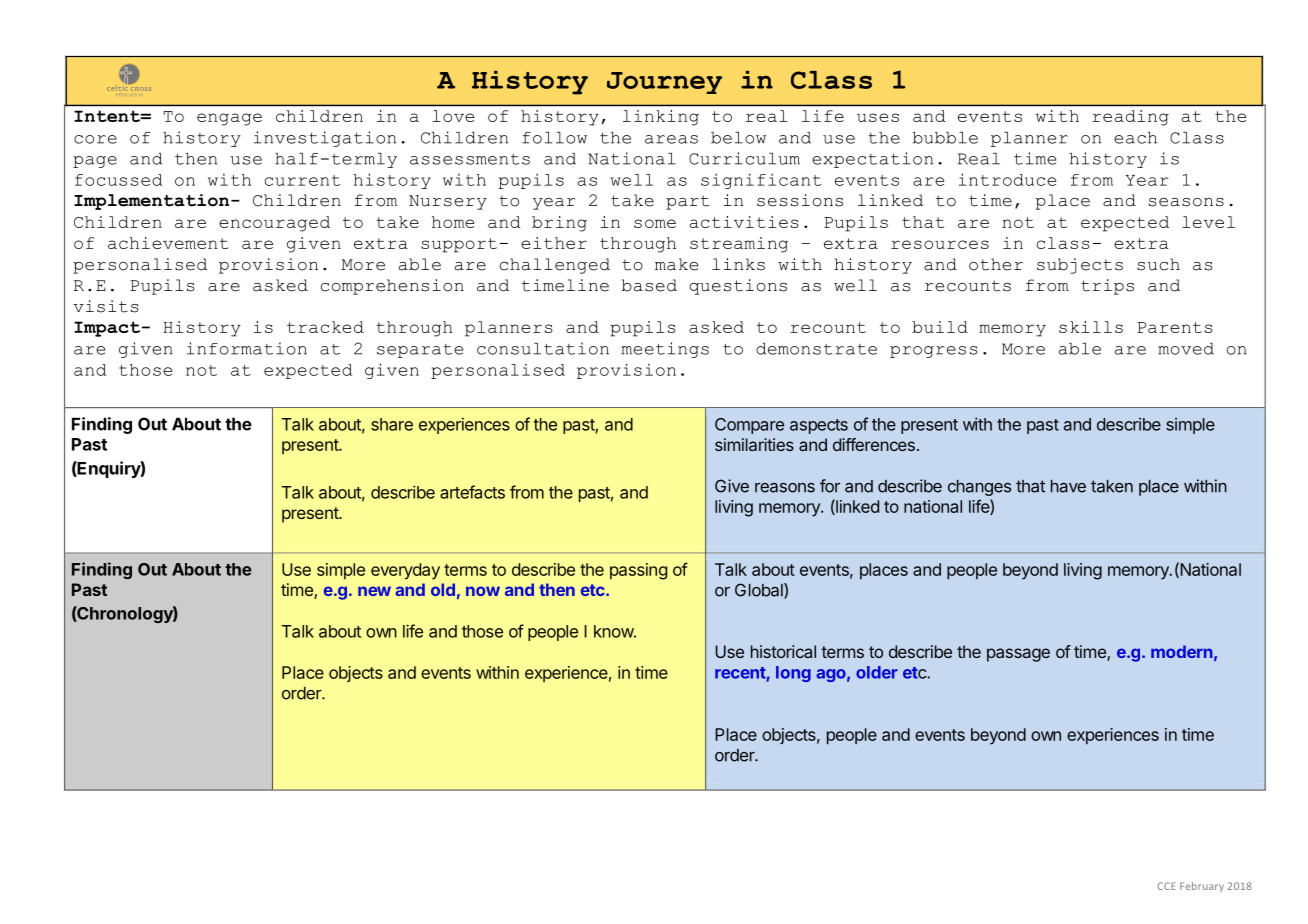 The width and height of the screenshot is (1308, 924). What do you see at coordinates (392, 424) in the screenshot?
I see `share` at bounding box center [392, 424].
